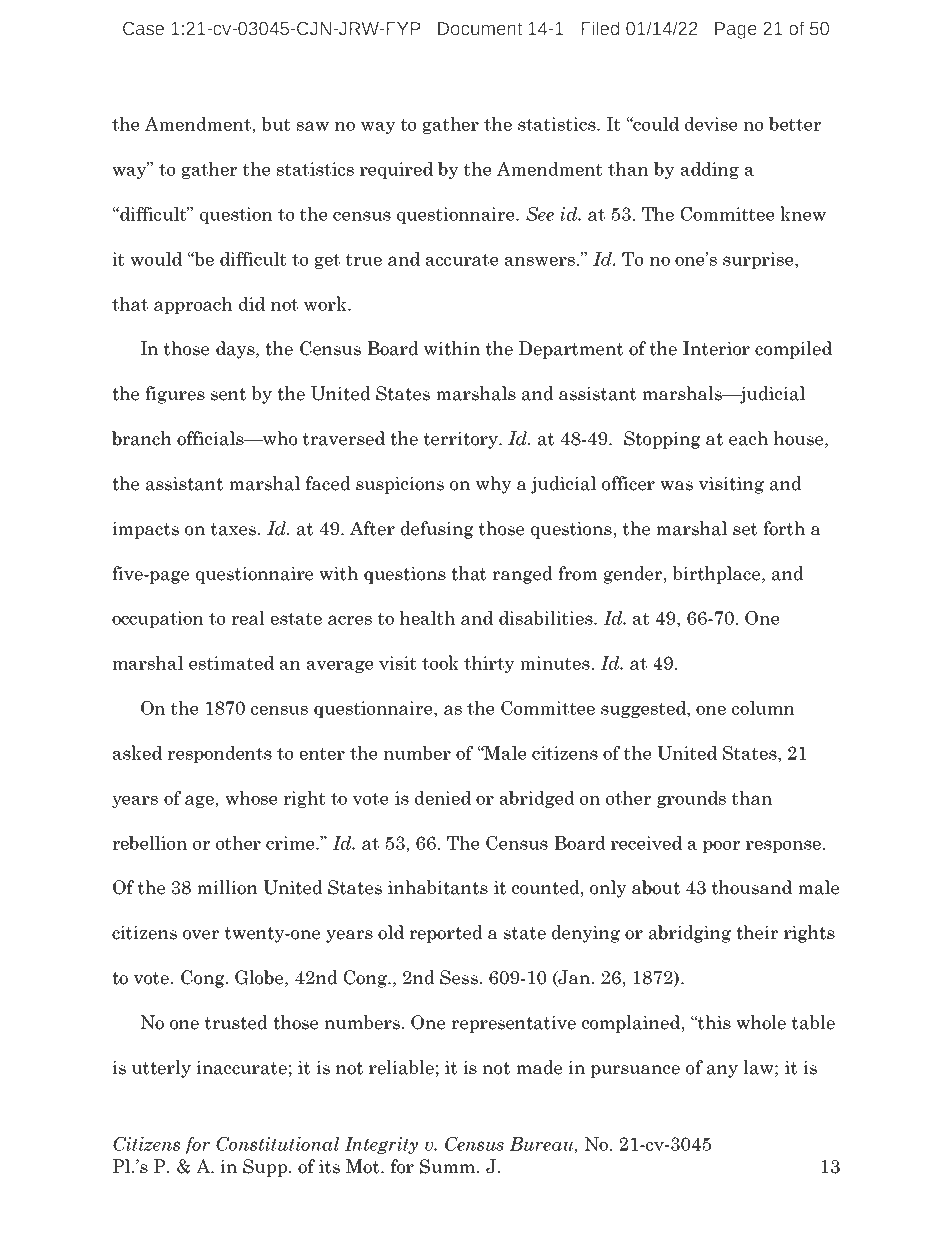  Describe the element at coordinates (143, 29) in the screenshot. I see `Case` at that location.
